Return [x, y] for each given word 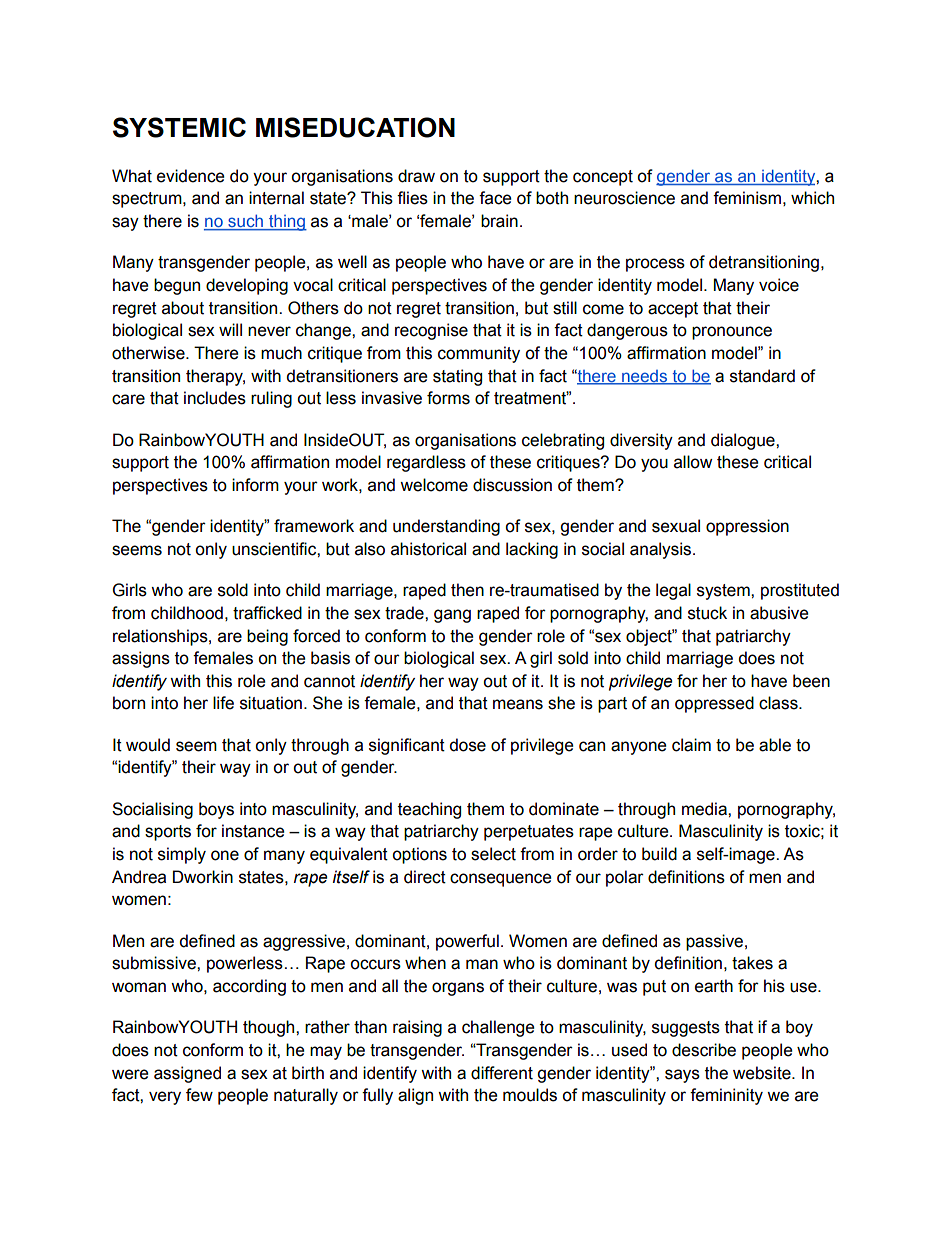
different [502, 1073]
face [495, 198]
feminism [747, 198]
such [245, 222]
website [763, 1073]
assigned [187, 1074]
